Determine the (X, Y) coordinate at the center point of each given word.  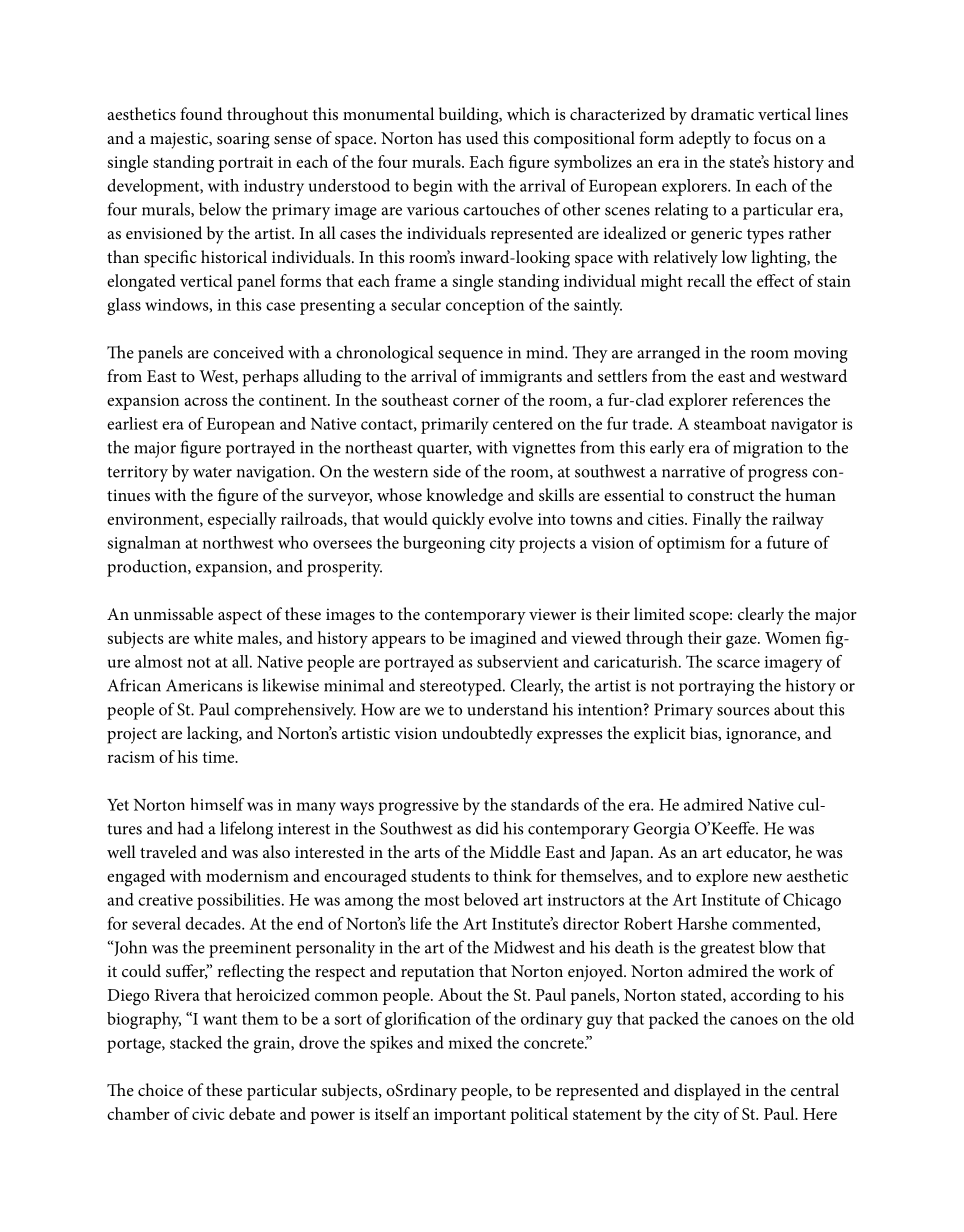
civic (208, 1114)
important (470, 1116)
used (482, 137)
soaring (243, 140)
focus (772, 137)
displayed (707, 1092)
